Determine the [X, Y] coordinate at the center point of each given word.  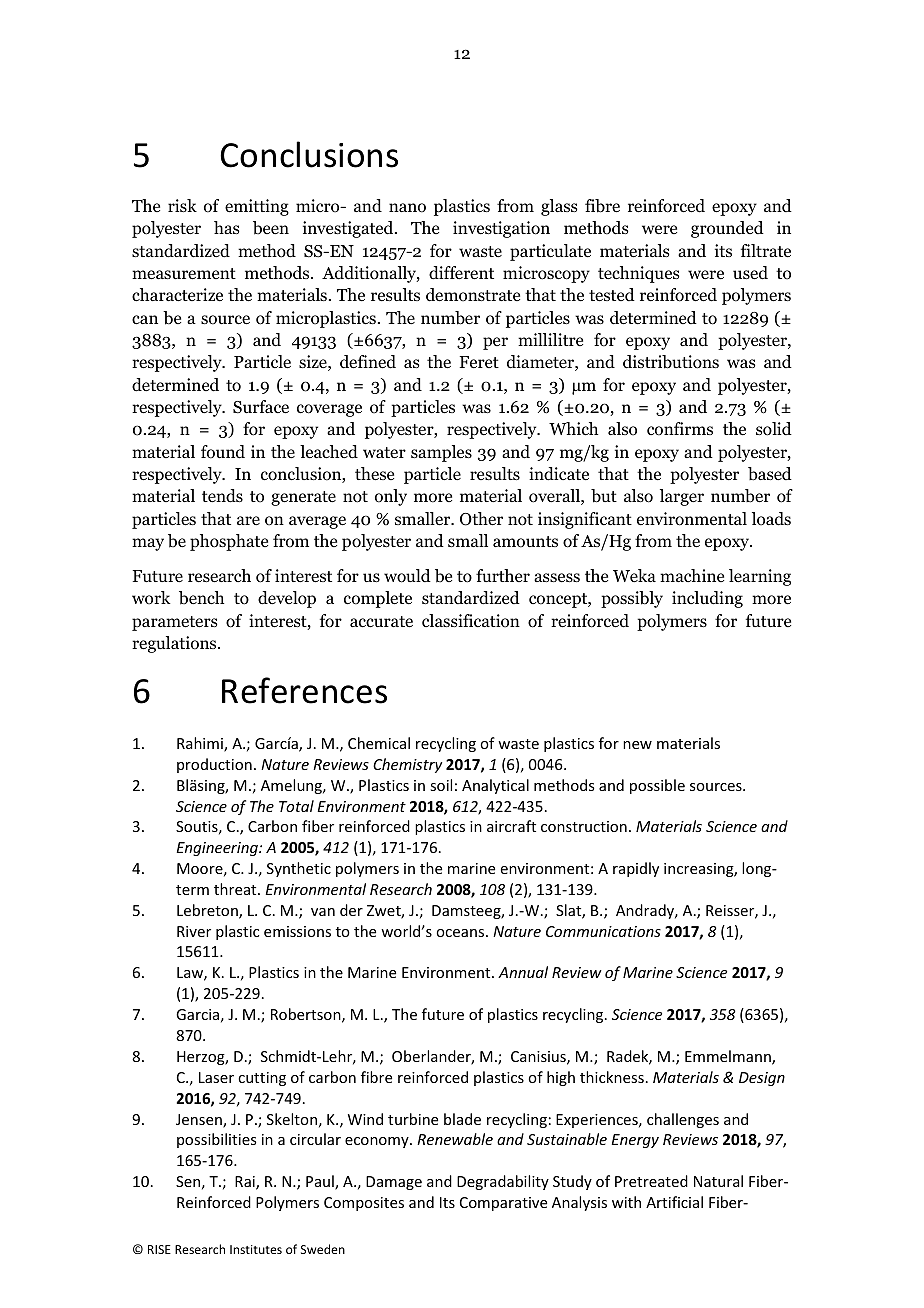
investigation [501, 229]
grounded [727, 229]
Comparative [503, 1204]
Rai [246, 1183]
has [227, 227]
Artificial [674, 1202]
